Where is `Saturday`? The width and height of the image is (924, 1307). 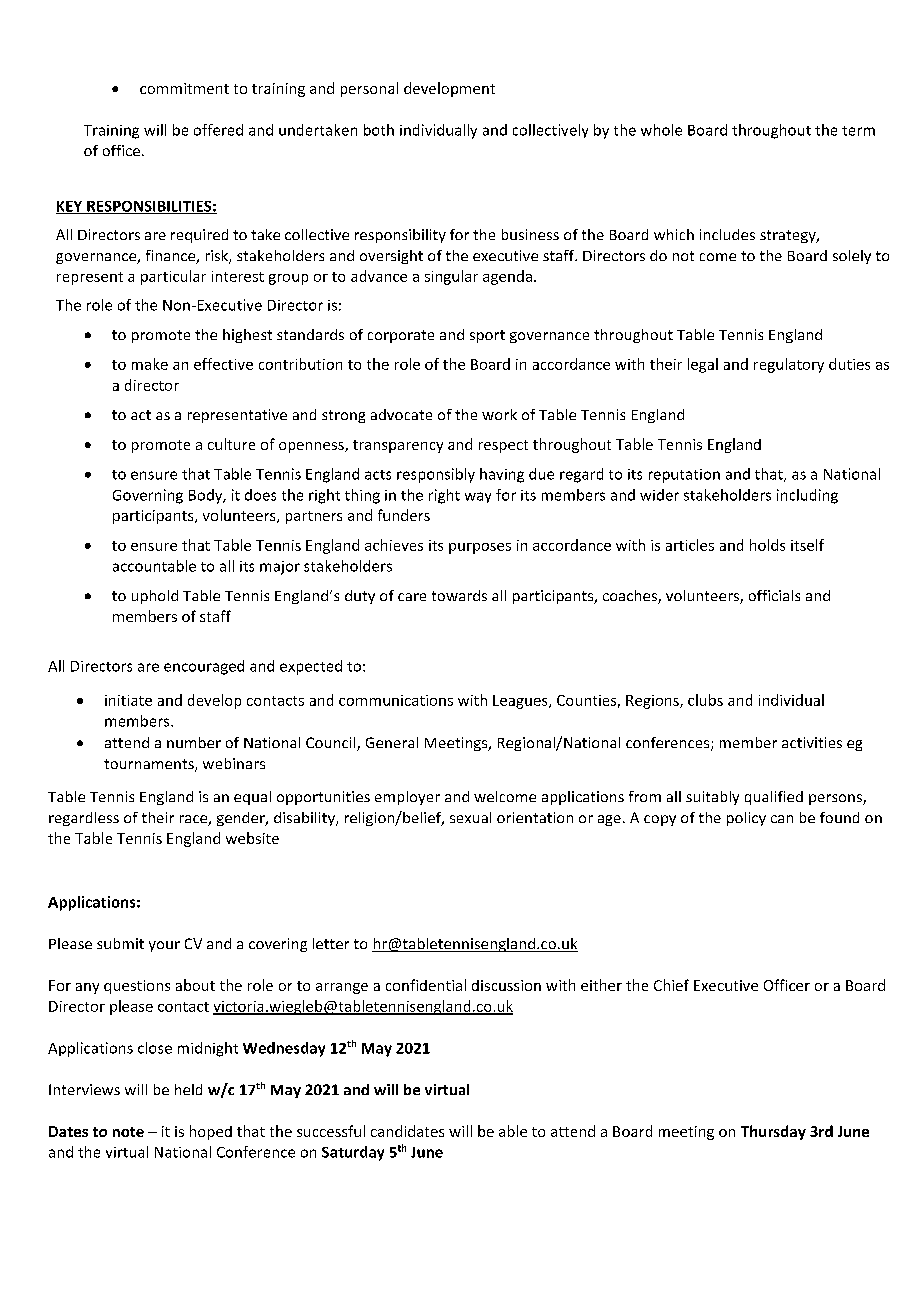
Saturday is located at coordinates (353, 1153).
